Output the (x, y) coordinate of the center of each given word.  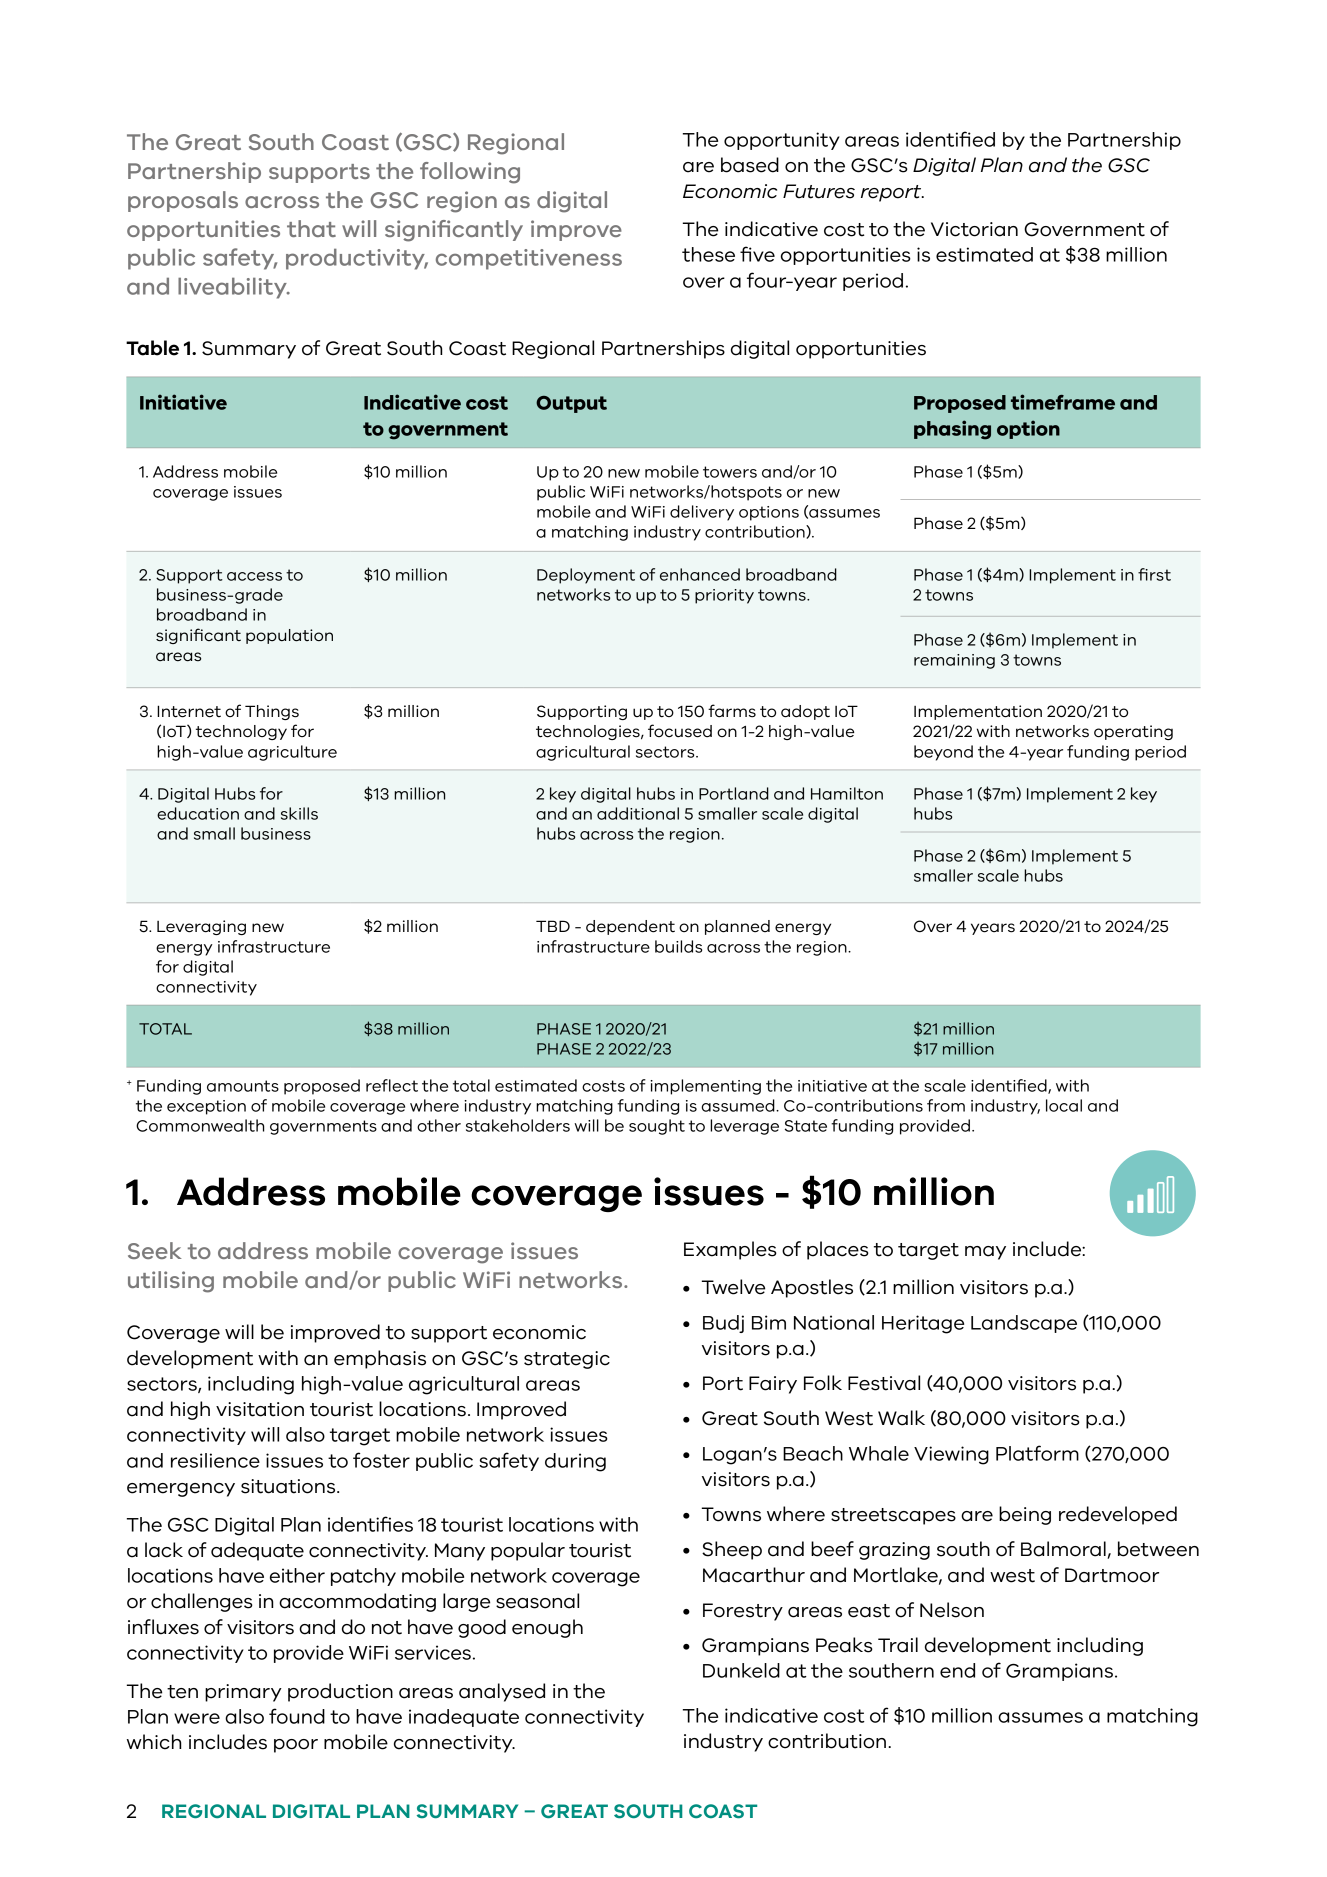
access (254, 576)
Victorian (974, 229)
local (1064, 1105)
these (708, 254)
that (311, 228)
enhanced (700, 574)
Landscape (1024, 1324)
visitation (260, 1409)
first (1154, 574)
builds (678, 946)
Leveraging (201, 927)
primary (243, 1693)
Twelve (733, 1287)
